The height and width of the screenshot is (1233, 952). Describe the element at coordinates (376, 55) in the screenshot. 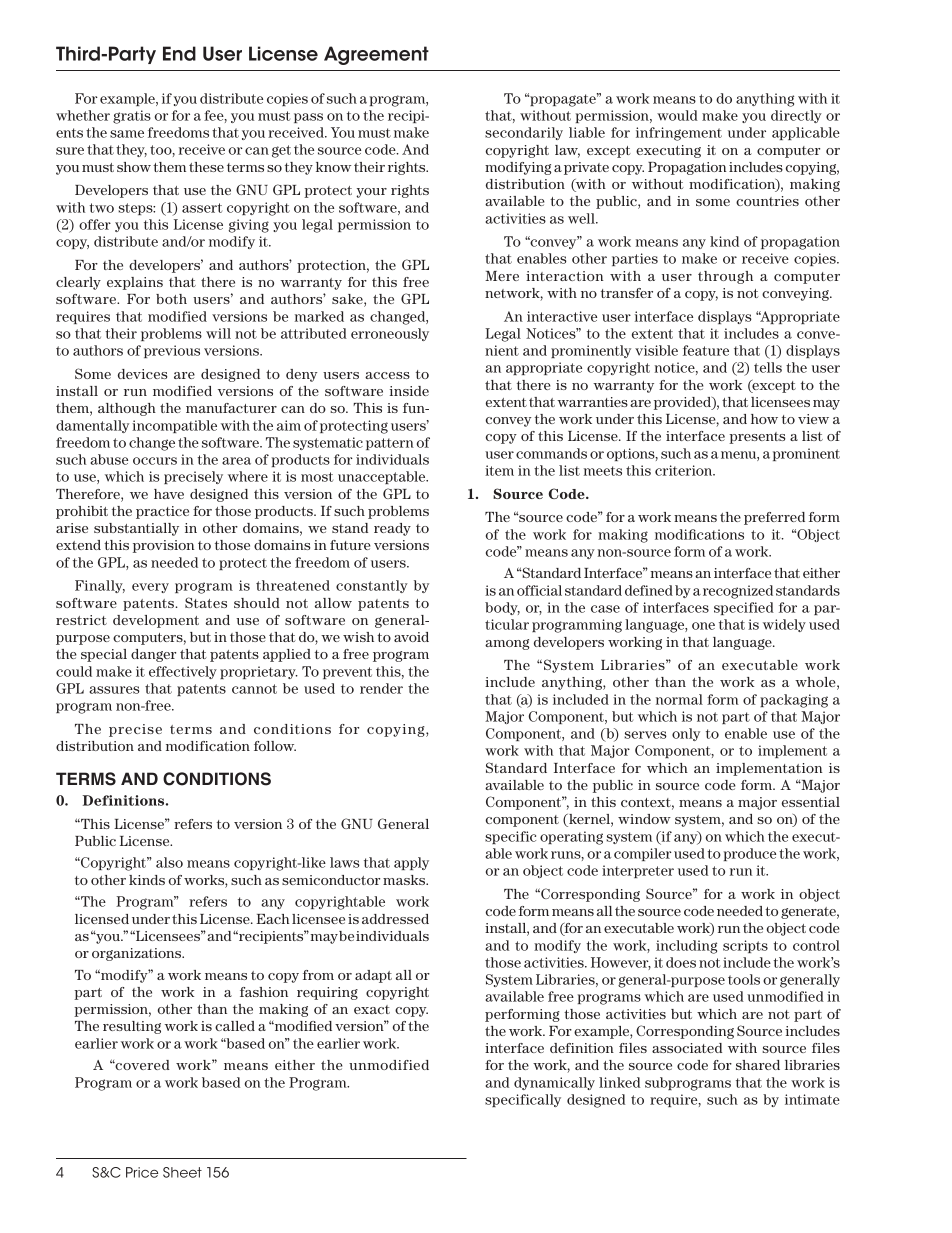

I see `Agreement` at that location.
